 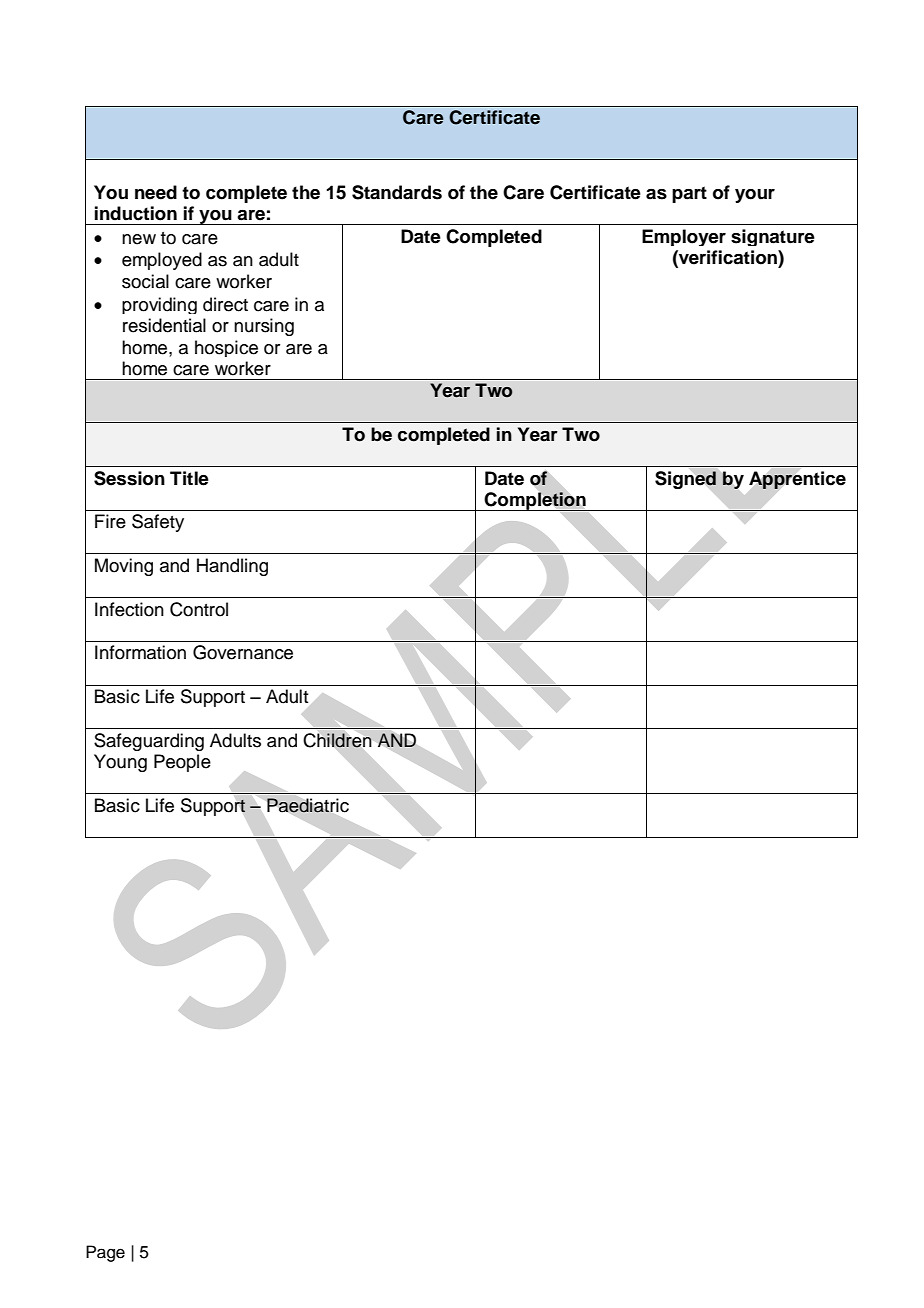 What do you see at coordinates (308, 805) in the screenshot?
I see `Paediatric` at bounding box center [308, 805].
